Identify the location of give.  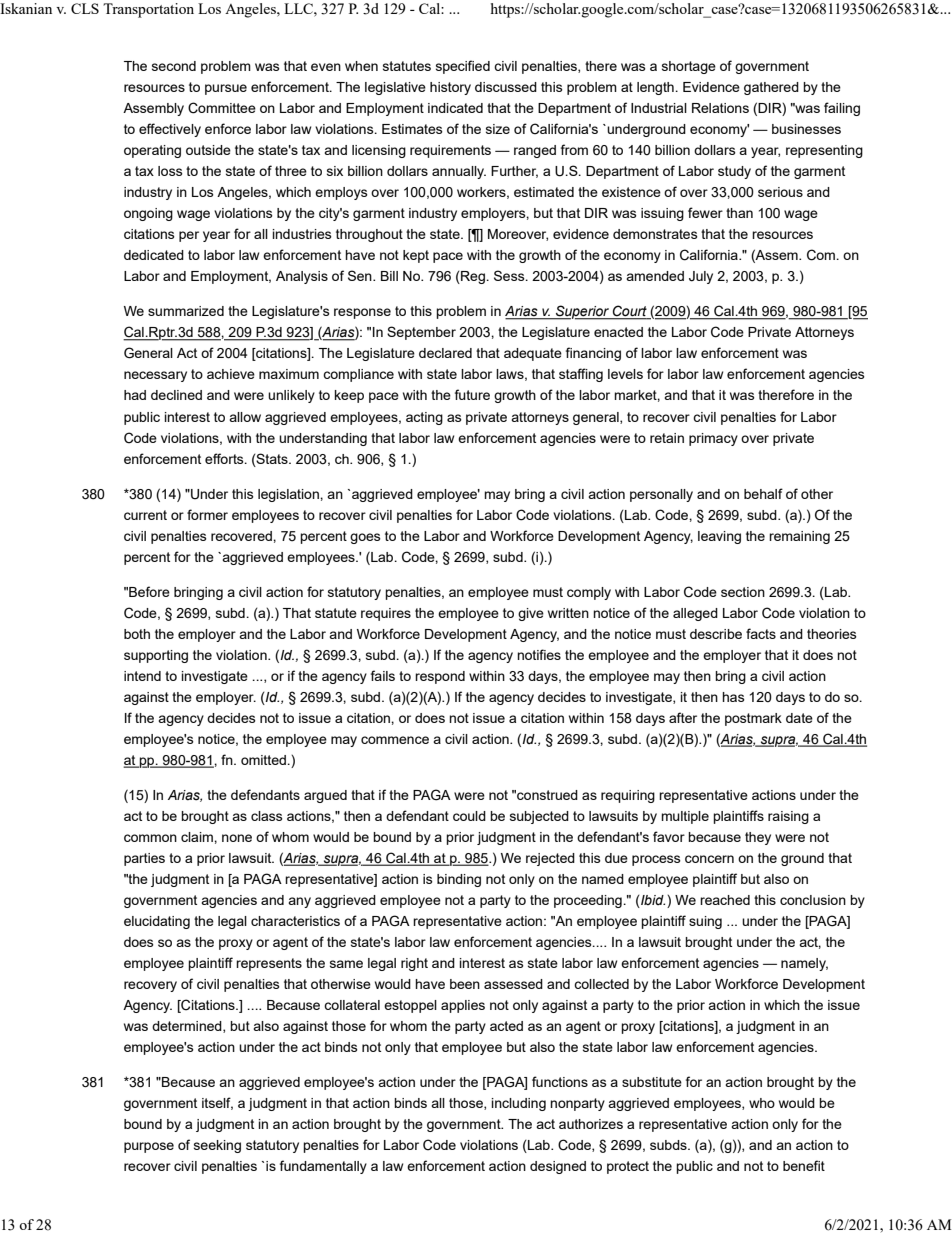
(531, 614).
